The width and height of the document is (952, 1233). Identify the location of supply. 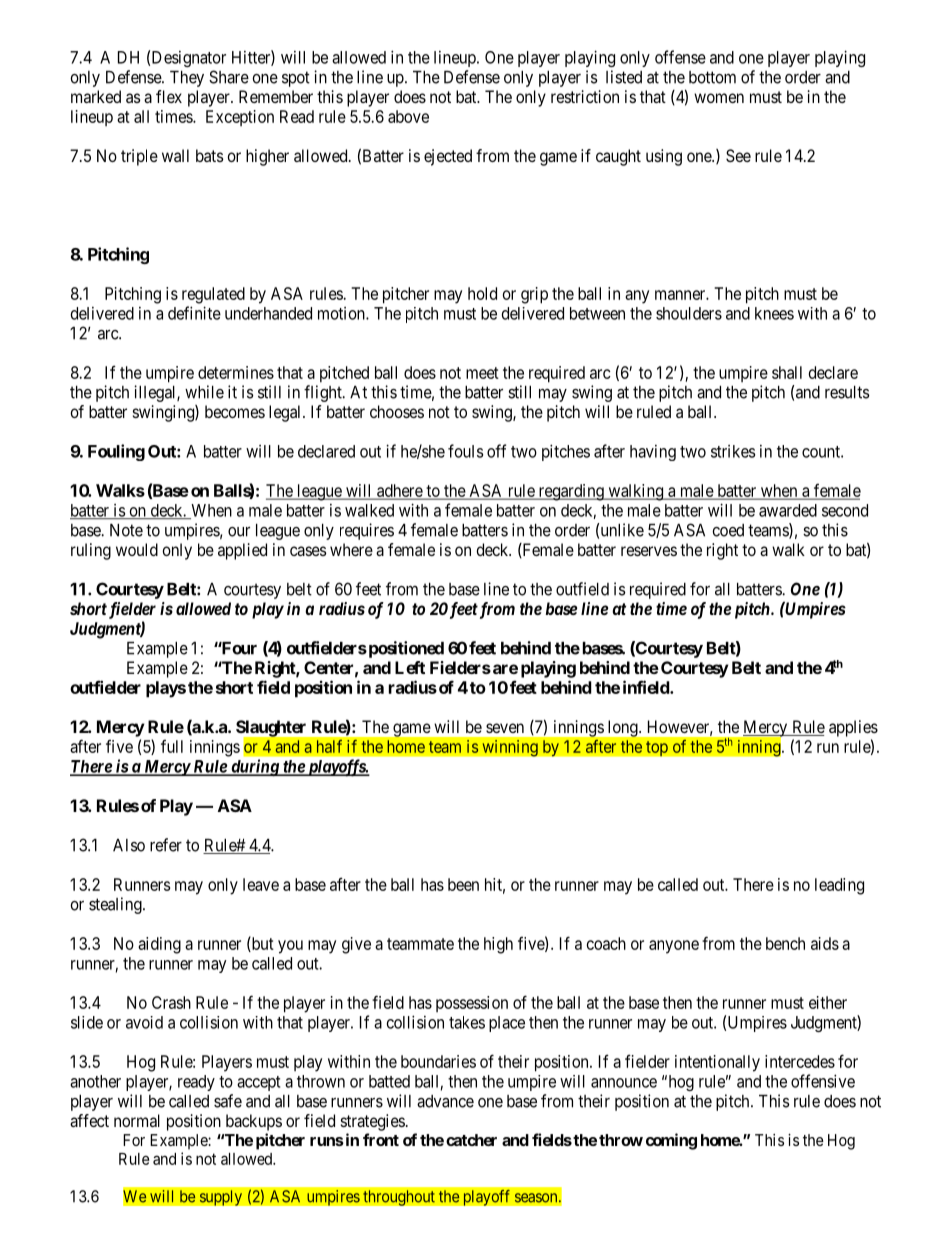
(220, 1198).
